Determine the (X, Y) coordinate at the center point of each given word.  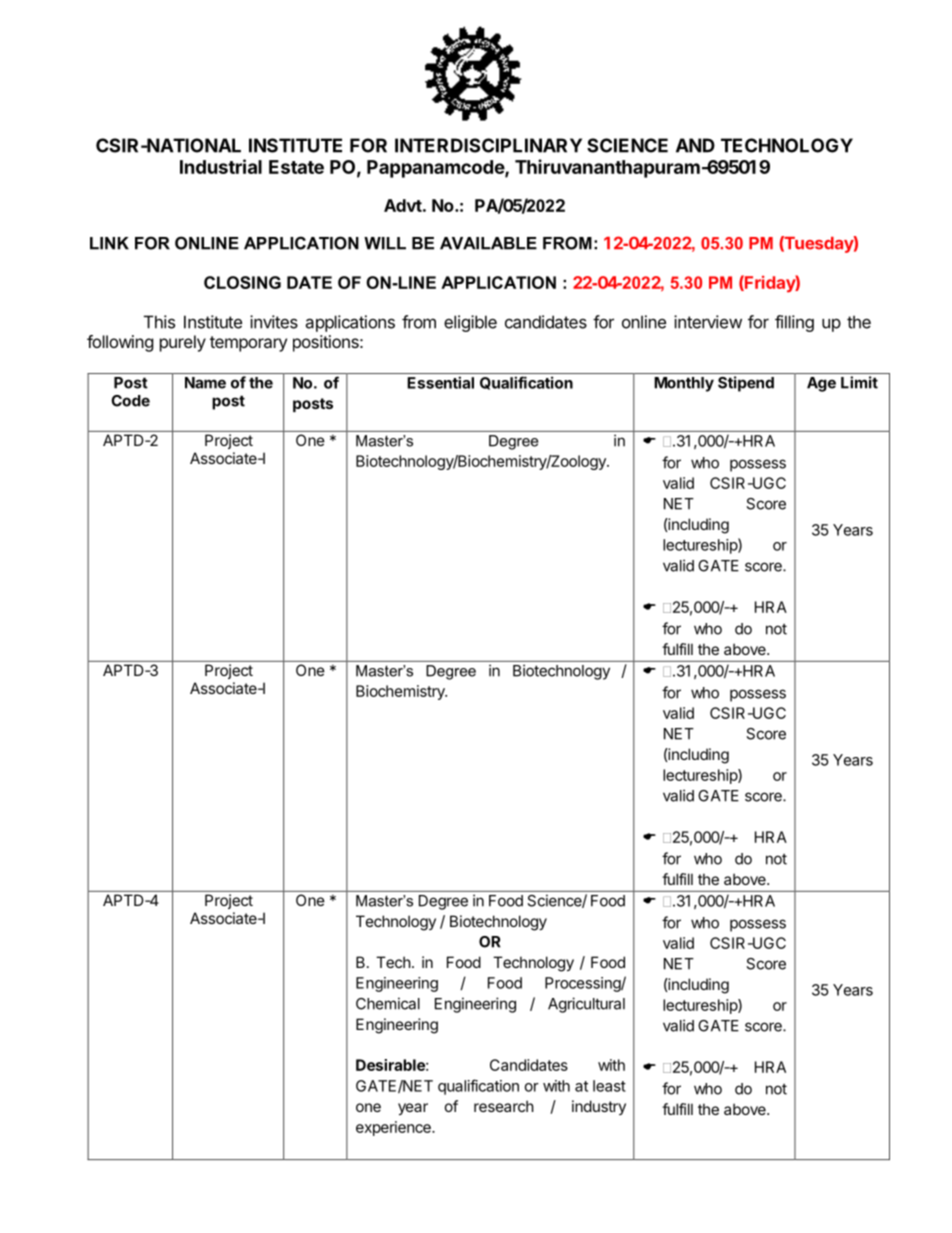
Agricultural (586, 1005)
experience (394, 1128)
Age (821, 384)
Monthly (684, 384)
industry (599, 1107)
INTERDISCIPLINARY (488, 145)
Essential (440, 382)
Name (205, 383)
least (609, 1086)
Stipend (746, 384)
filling (794, 323)
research (504, 1106)
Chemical (388, 1003)
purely (183, 343)
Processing (583, 984)
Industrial (221, 166)
